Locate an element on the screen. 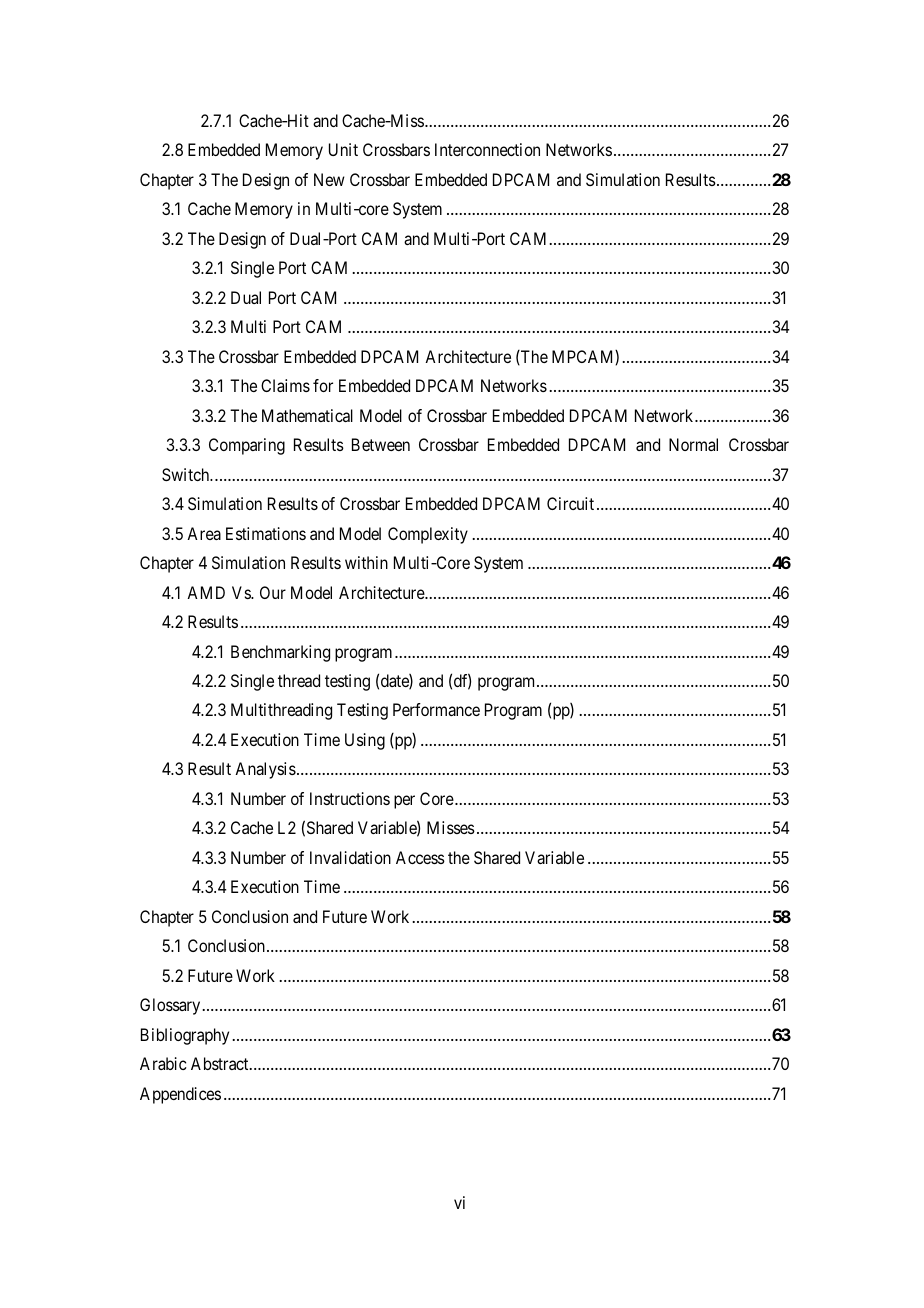 Image resolution: width=924 pixels, height=1308 pixels. within is located at coordinates (366, 562).
